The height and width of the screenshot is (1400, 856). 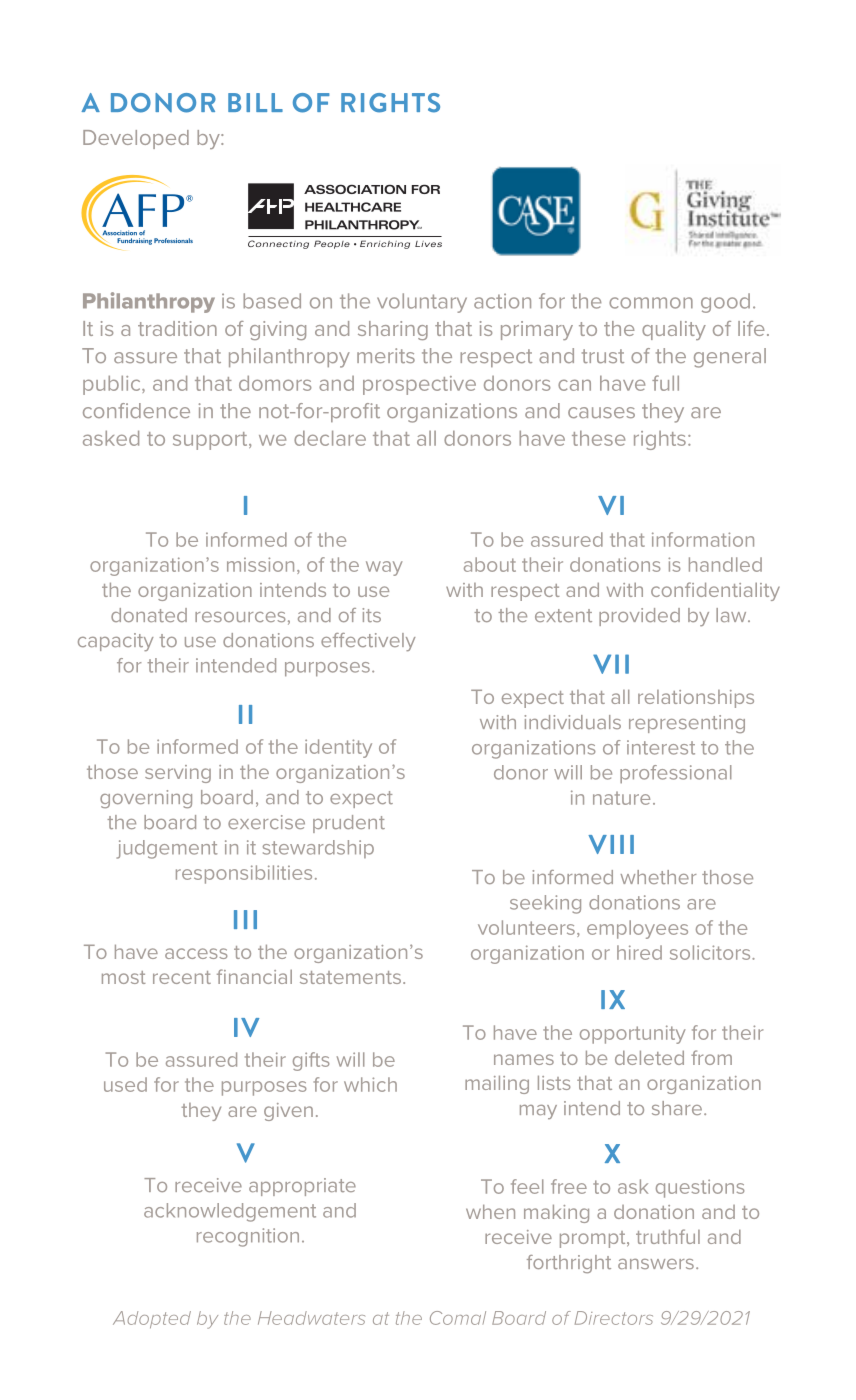 I want to click on serving, so click(x=178, y=774).
